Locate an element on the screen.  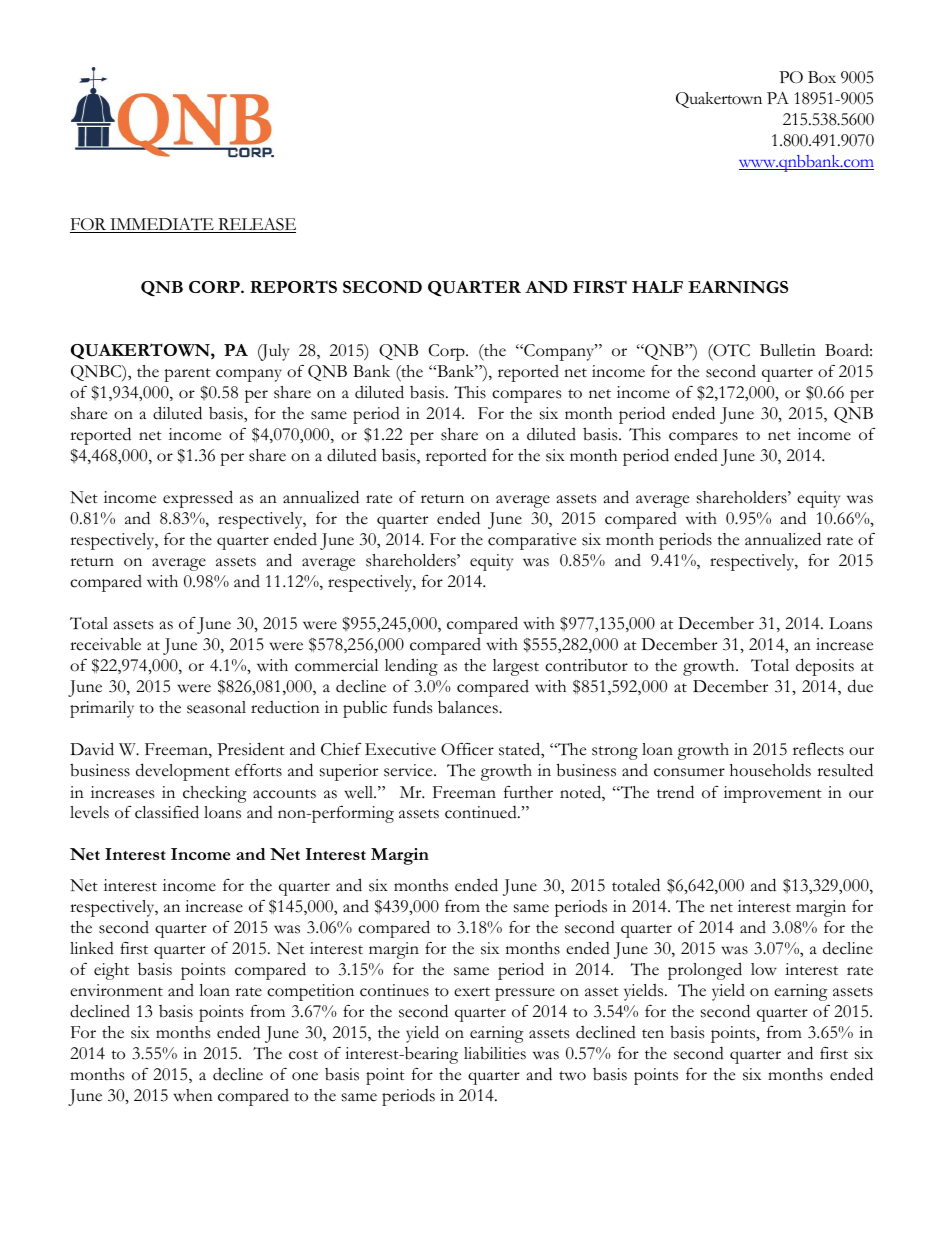
IMMEDIATE is located at coordinates (162, 225).
